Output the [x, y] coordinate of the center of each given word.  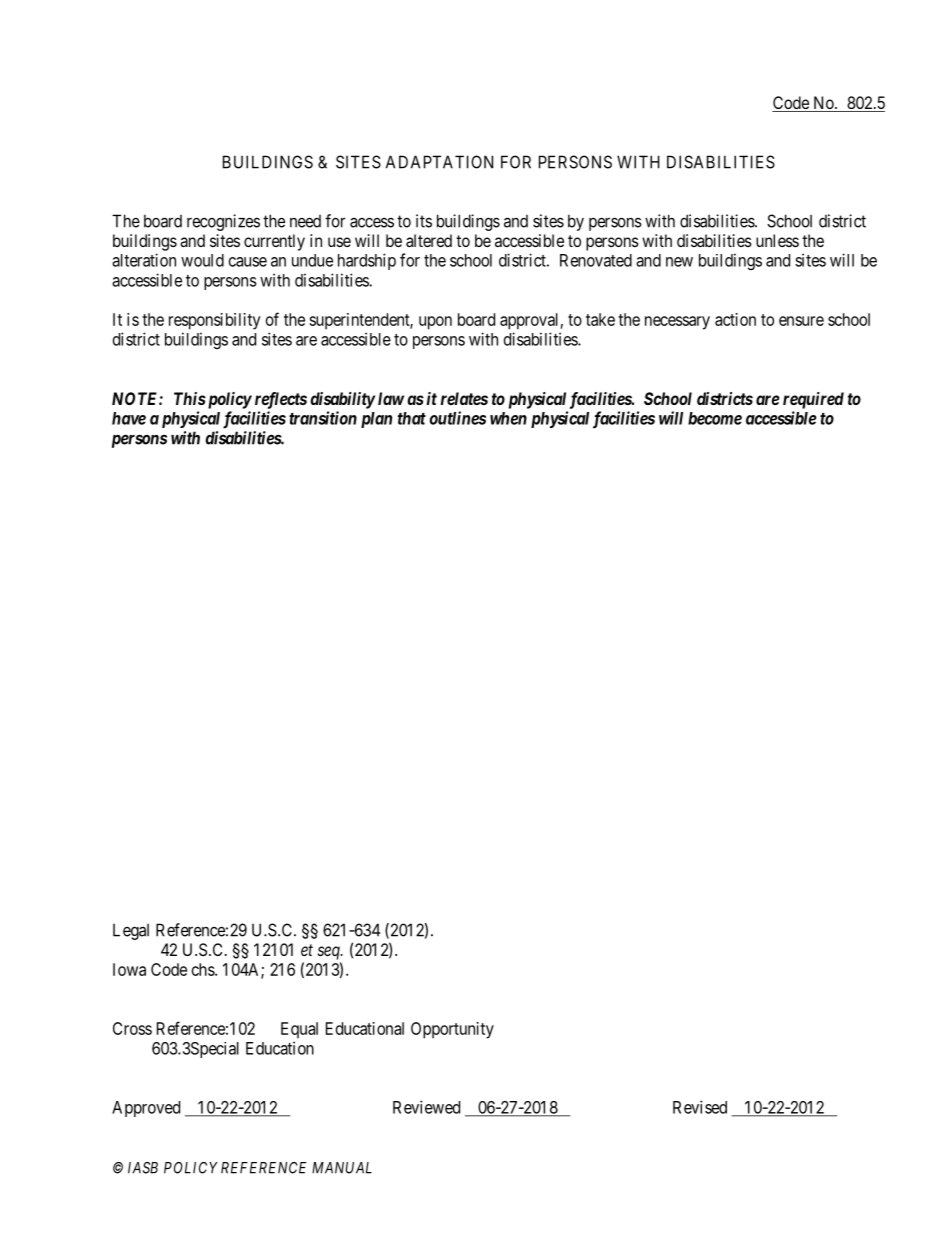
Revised [700, 1107]
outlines [458, 418]
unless [777, 240]
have [129, 418]
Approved [146, 1109]
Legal [131, 932]
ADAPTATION [439, 162]
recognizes [223, 222]
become [715, 418]
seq [330, 953]
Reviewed [426, 1107]
